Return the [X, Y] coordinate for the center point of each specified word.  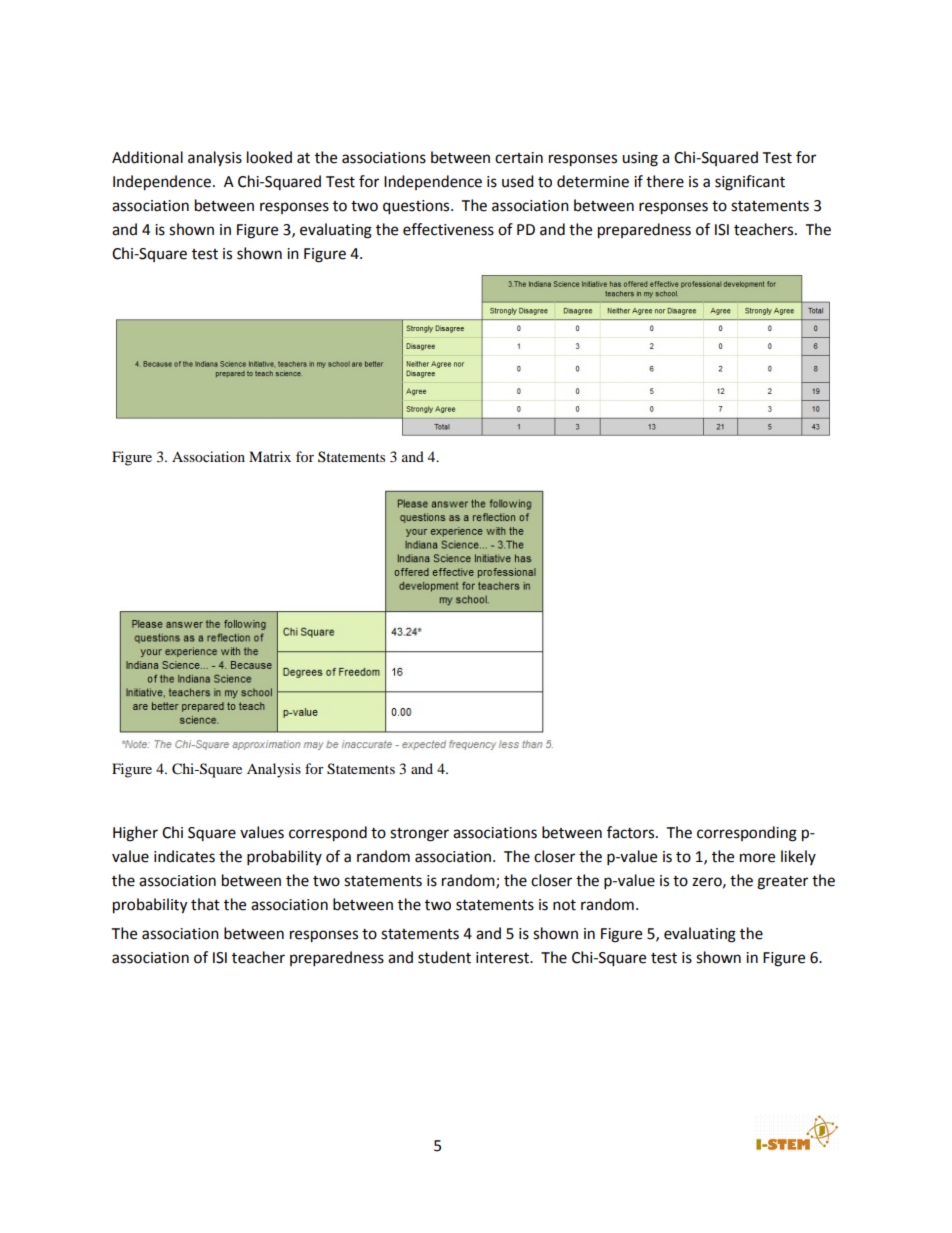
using [640, 159]
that [205, 904]
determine [593, 181]
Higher [135, 834]
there [665, 181]
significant [750, 183]
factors [632, 832]
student [444, 957]
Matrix [270, 456]
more [757, 858]
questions [417, 207]
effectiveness [448, 229]
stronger [419, 835]
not [564, 905]
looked [269, 157]
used [518, 181]
